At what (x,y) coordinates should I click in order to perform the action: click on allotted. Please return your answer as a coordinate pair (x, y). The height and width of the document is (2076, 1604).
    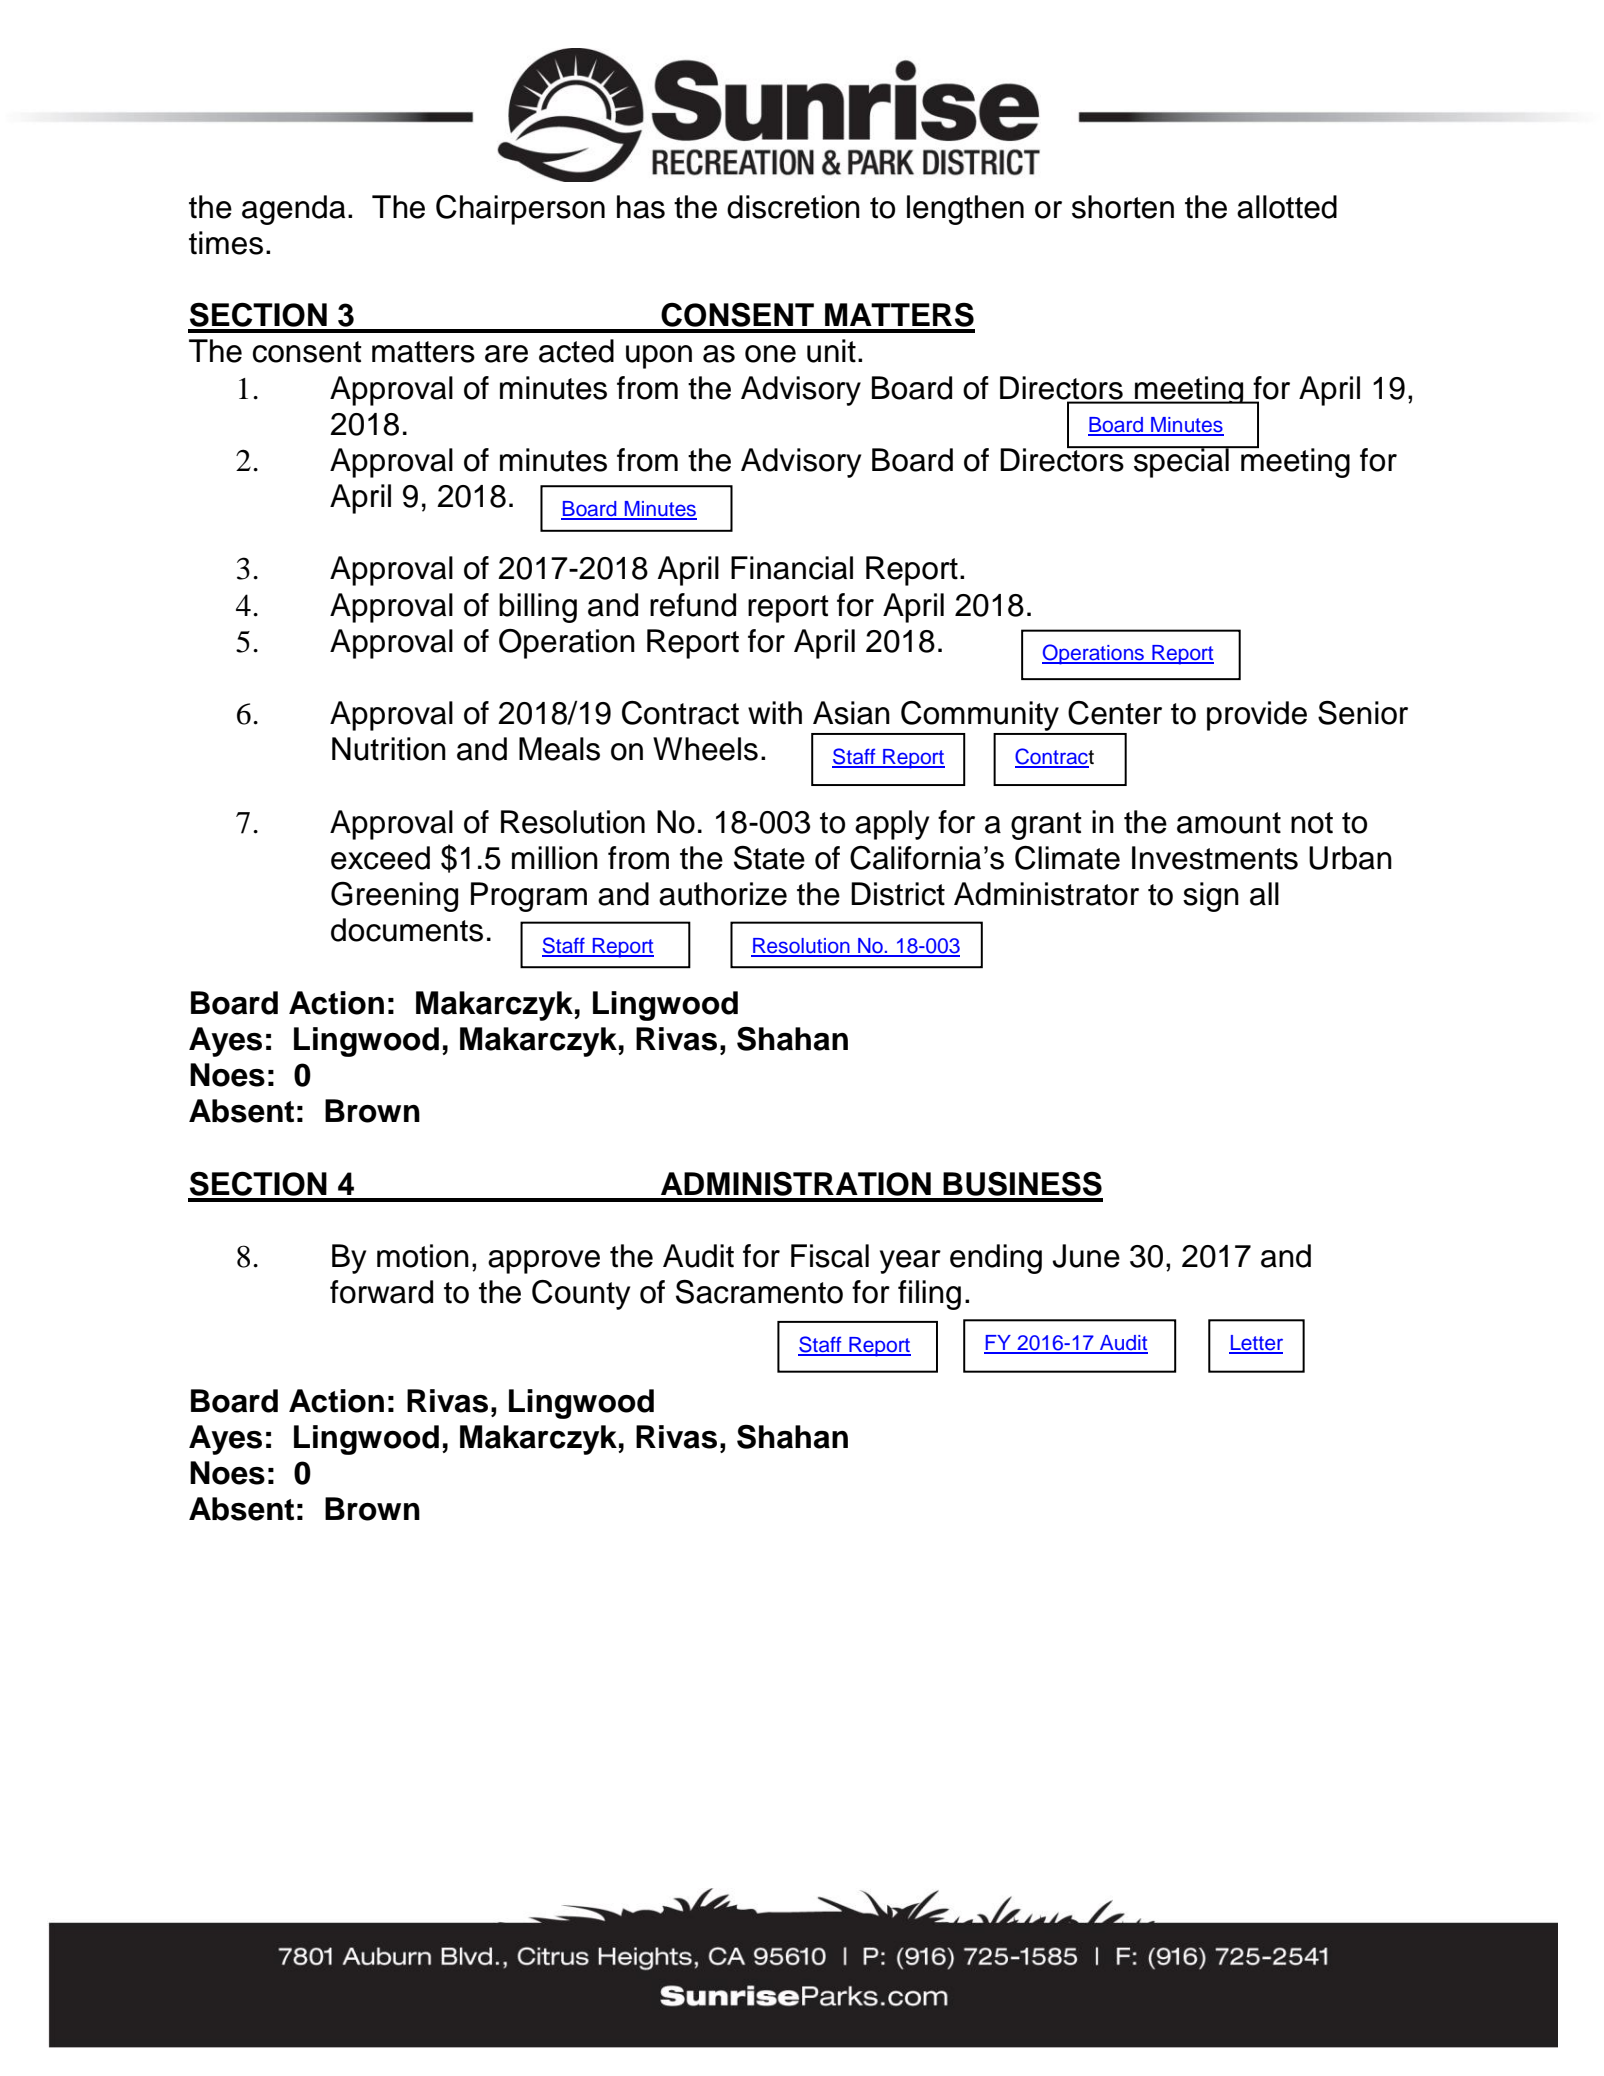
    Looking at the image, I should click on (1287, 207).
